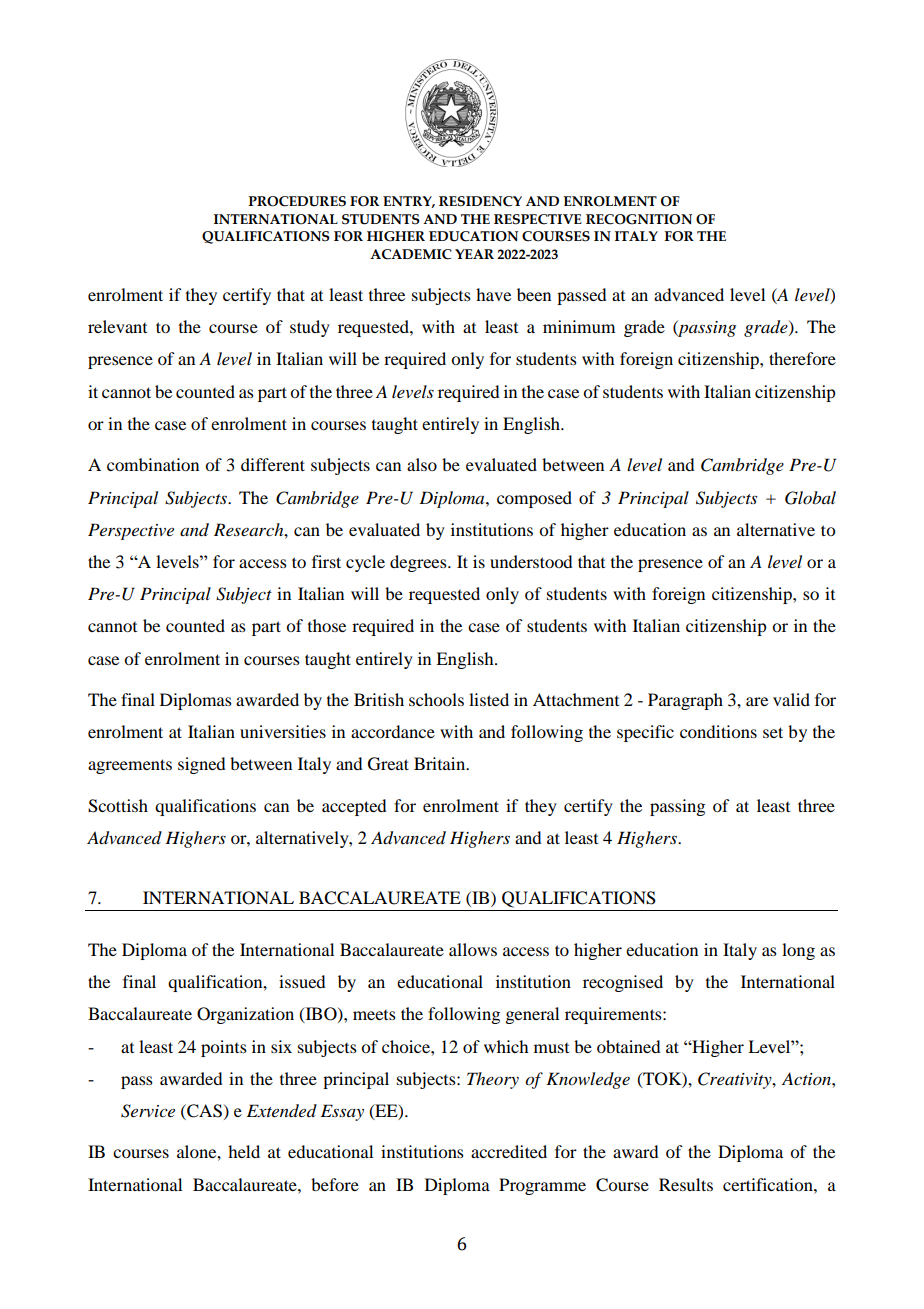 The image size is (924, 1309). I want to click on Global, so click(810, 498).
